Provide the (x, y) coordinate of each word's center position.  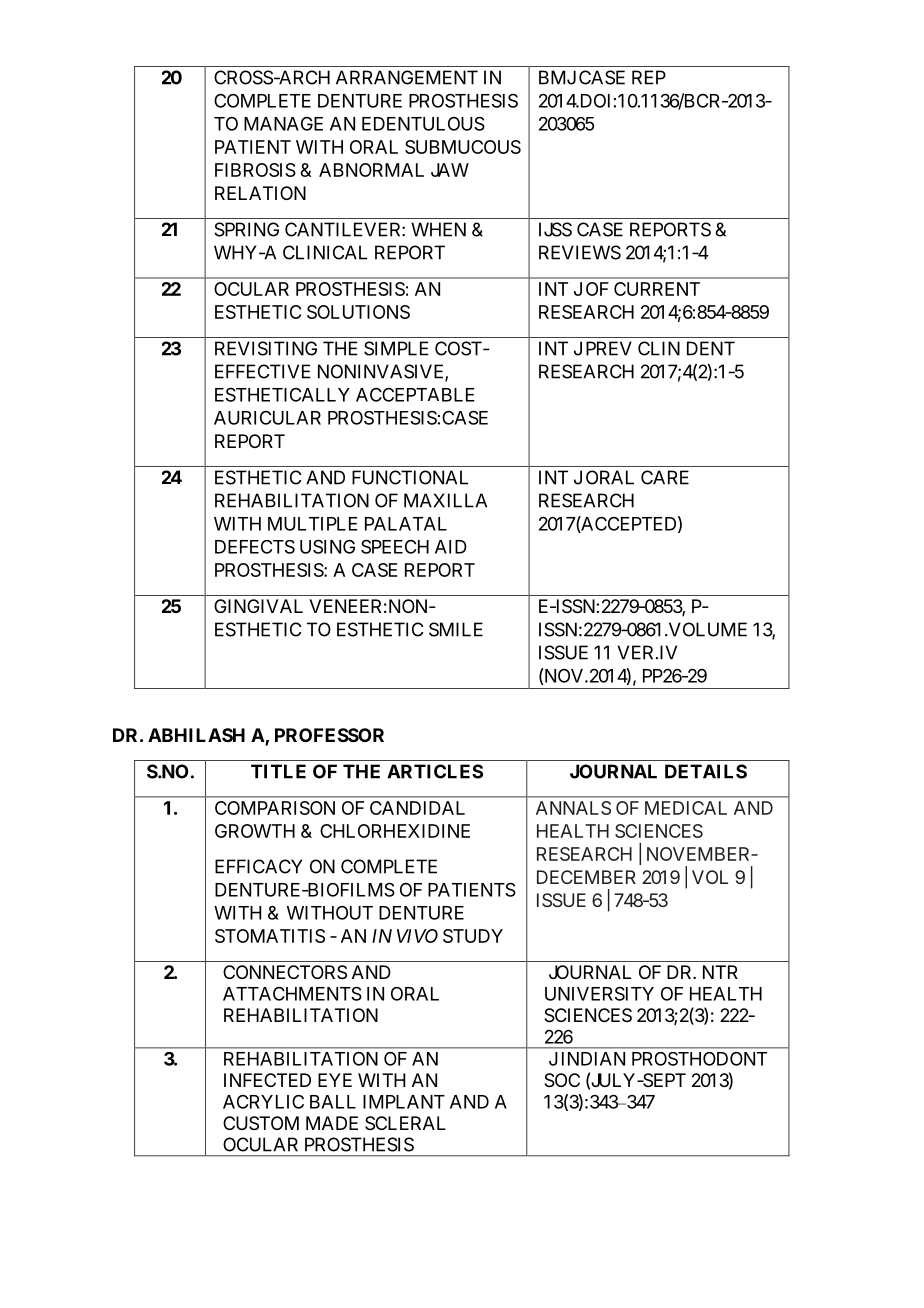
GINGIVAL (258, 606)
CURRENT (657, 289)
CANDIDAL (417, 808)
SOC (562, 1080)
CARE (665, 477)
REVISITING (266, 348)
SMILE (456, 629)
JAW (450, 170)
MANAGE (283, 124)
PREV (609, 348)
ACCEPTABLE (415, 394)
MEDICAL (686, 808)
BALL (333, 1102)
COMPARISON (275, 808)
